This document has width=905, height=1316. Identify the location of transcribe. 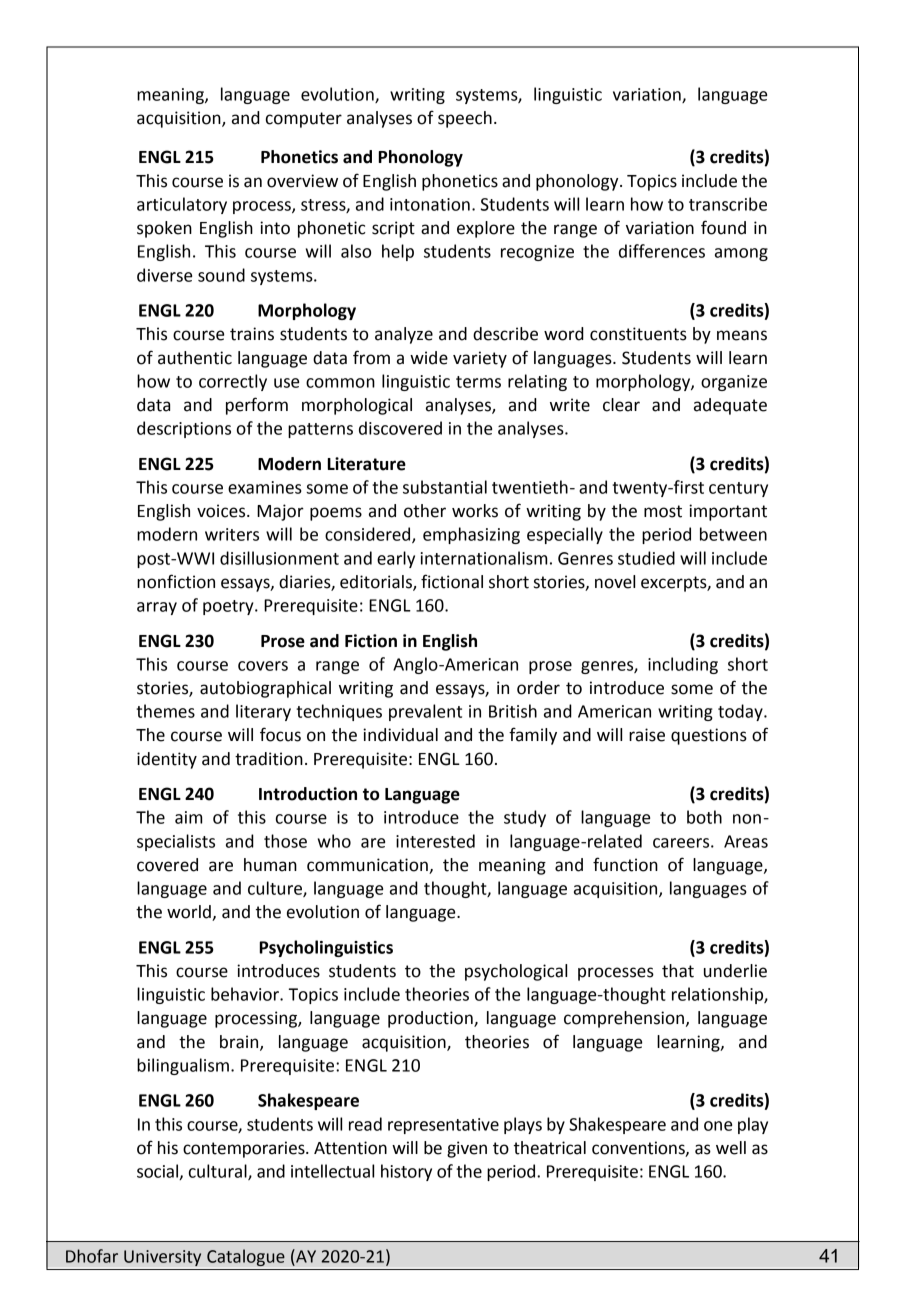
(728, 204).
